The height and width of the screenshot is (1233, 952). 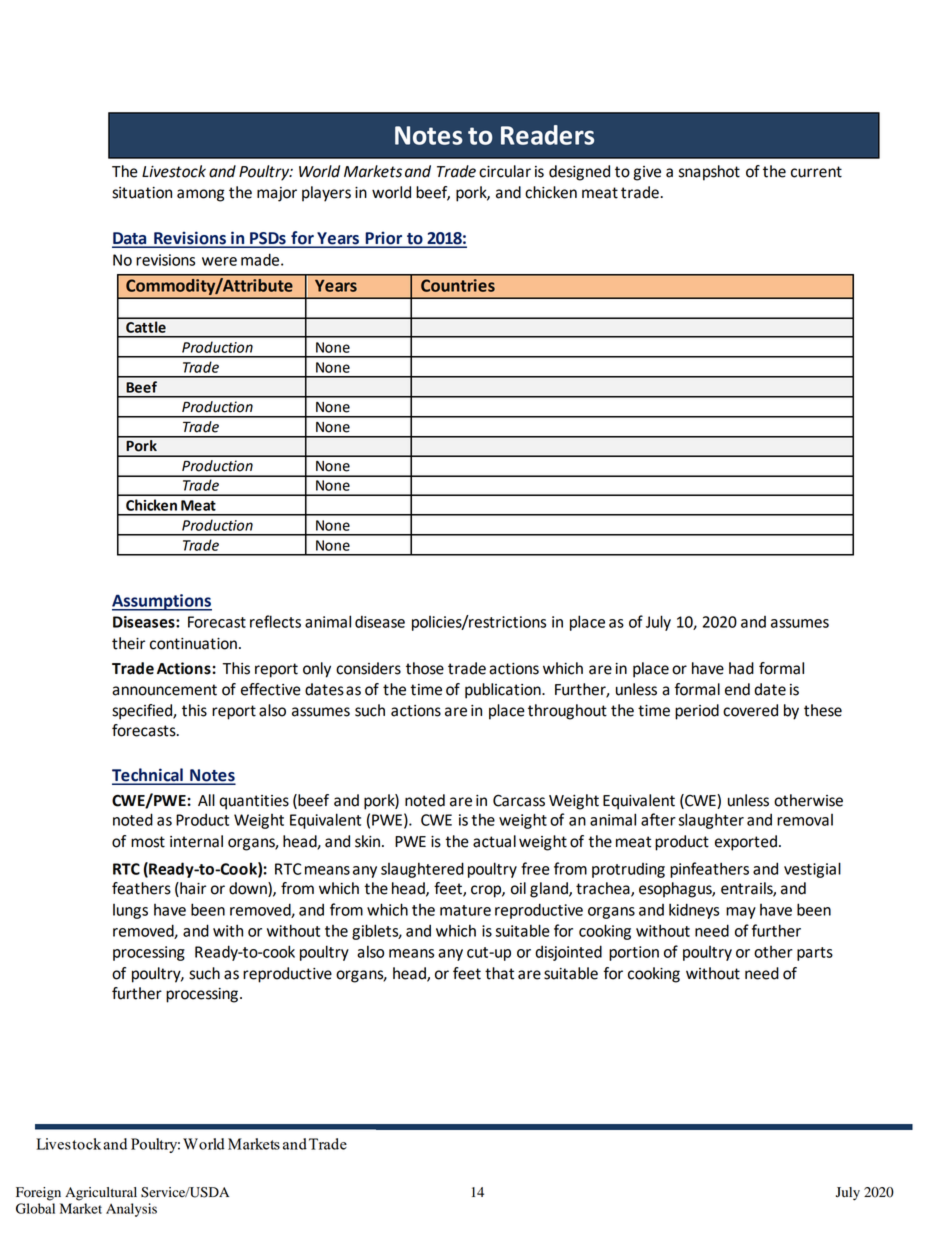 I want to click on snapshot, so click(x=709, y=173).
